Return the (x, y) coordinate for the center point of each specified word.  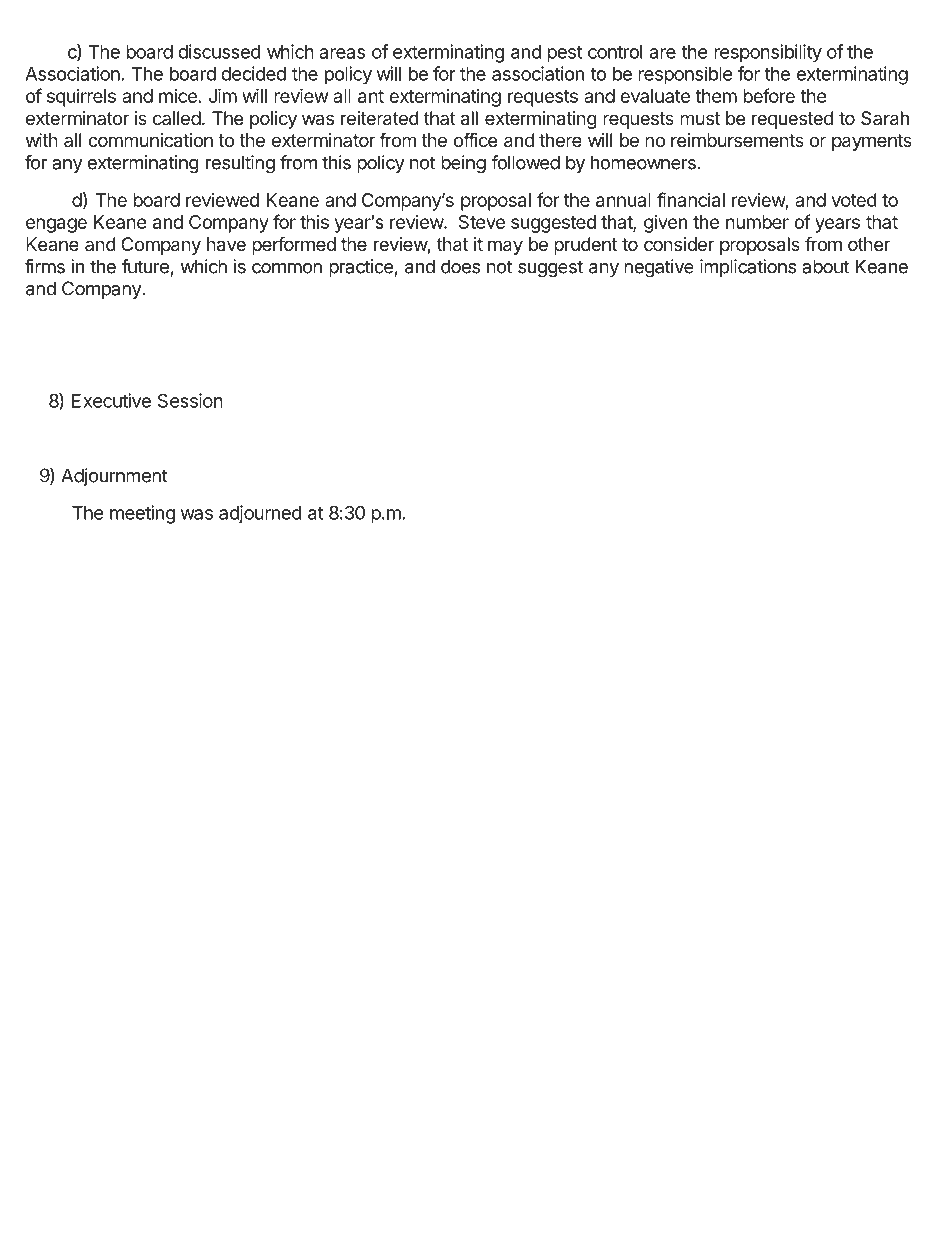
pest (564, 54)
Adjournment (114, 477)
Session (190, 400)
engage (56, 225)
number (757, 222)
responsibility (768, 53)
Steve (482, 222)
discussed (219, 51)
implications (748, 268)
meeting (142, 514)
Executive (111, 400)
